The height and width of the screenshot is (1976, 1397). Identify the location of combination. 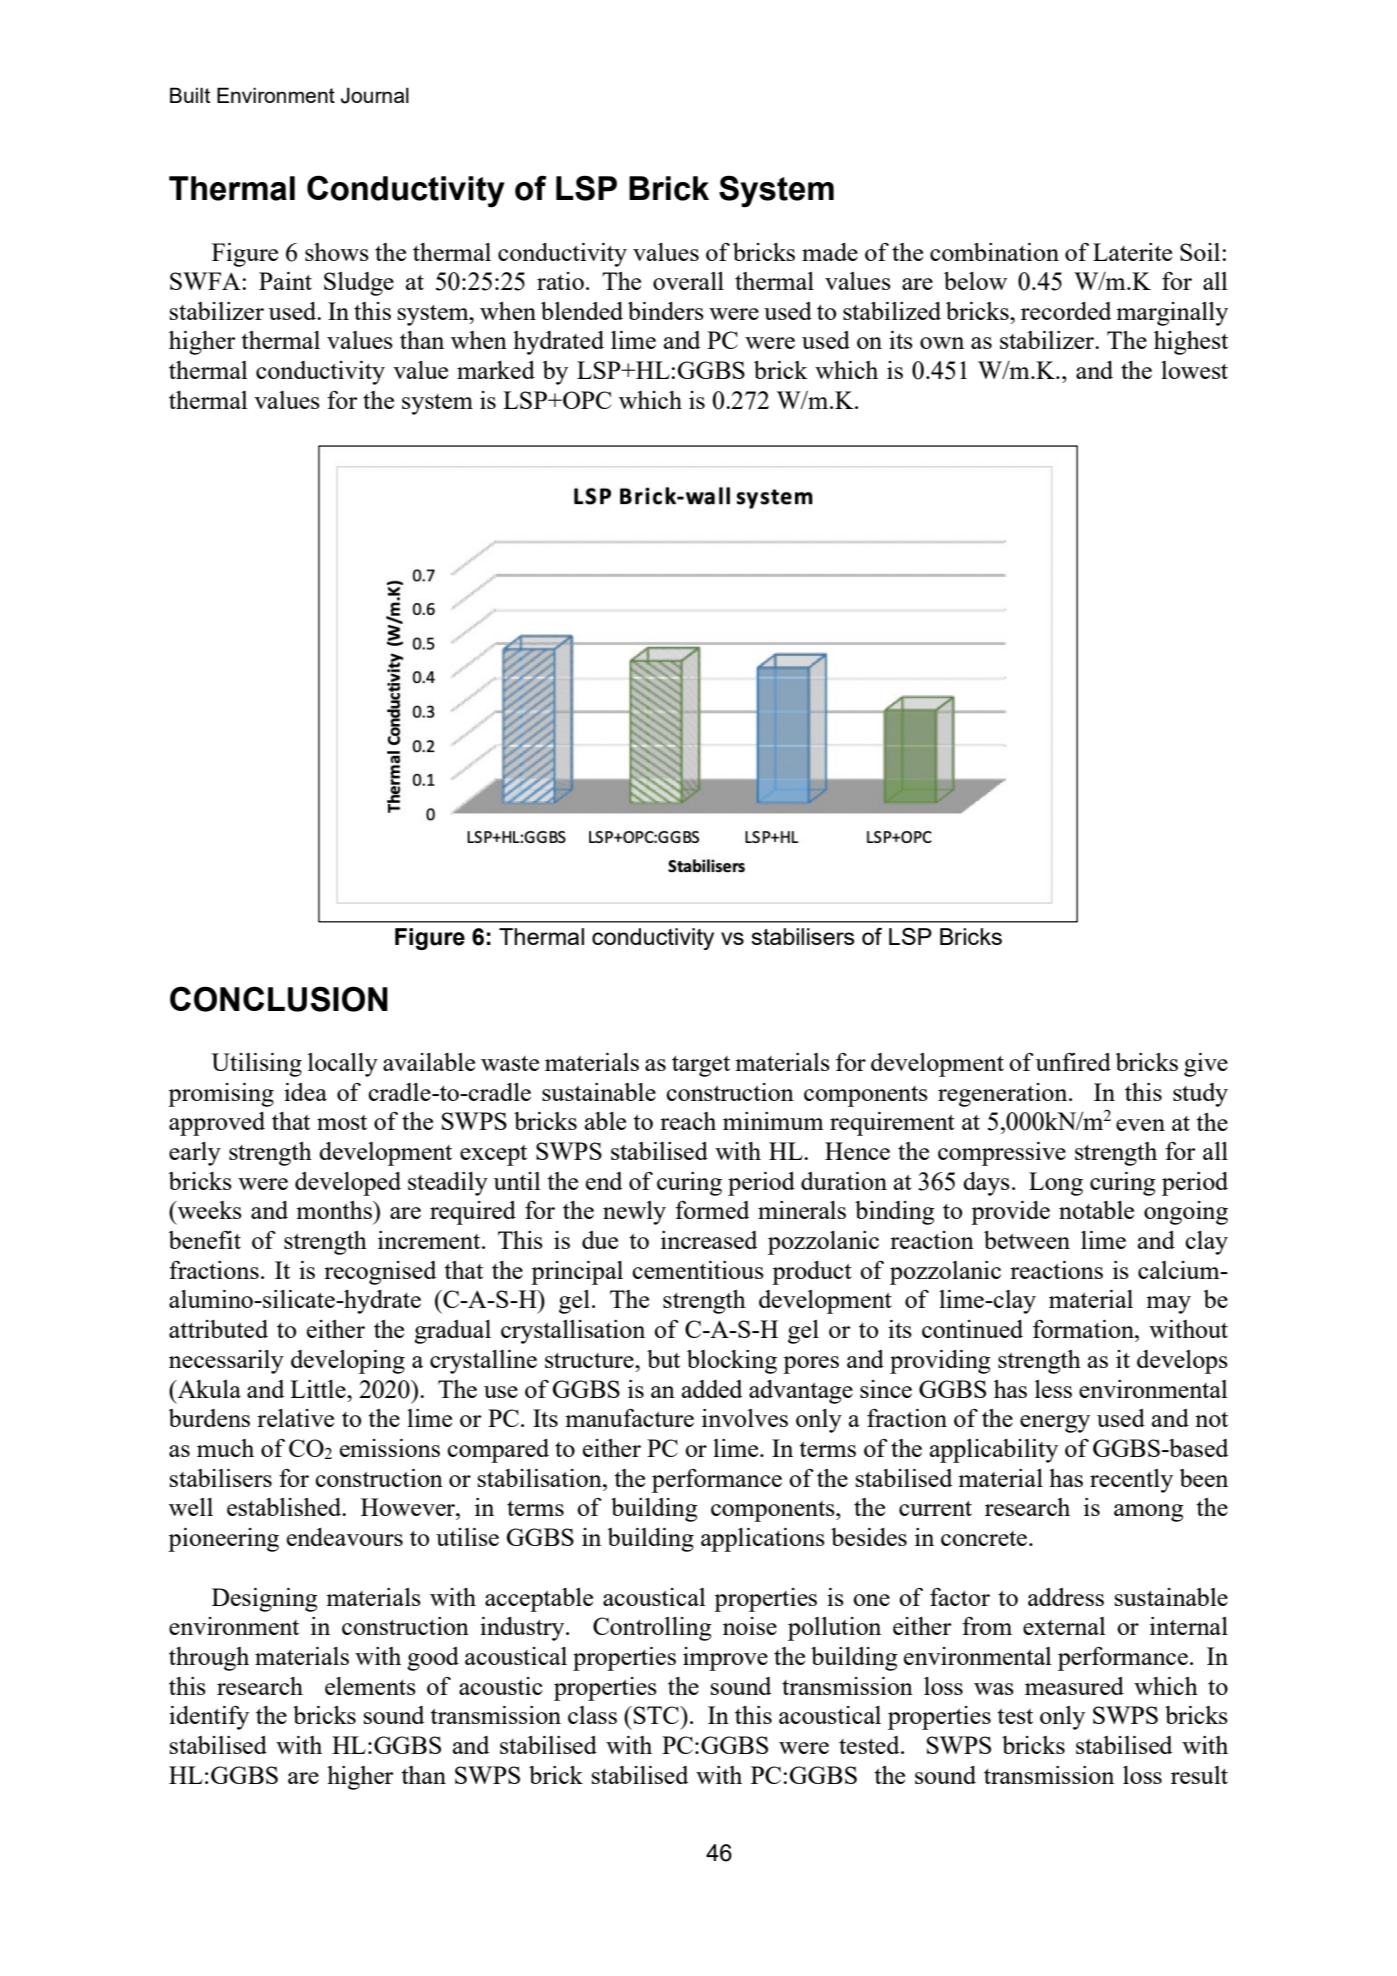
(994, 252).
